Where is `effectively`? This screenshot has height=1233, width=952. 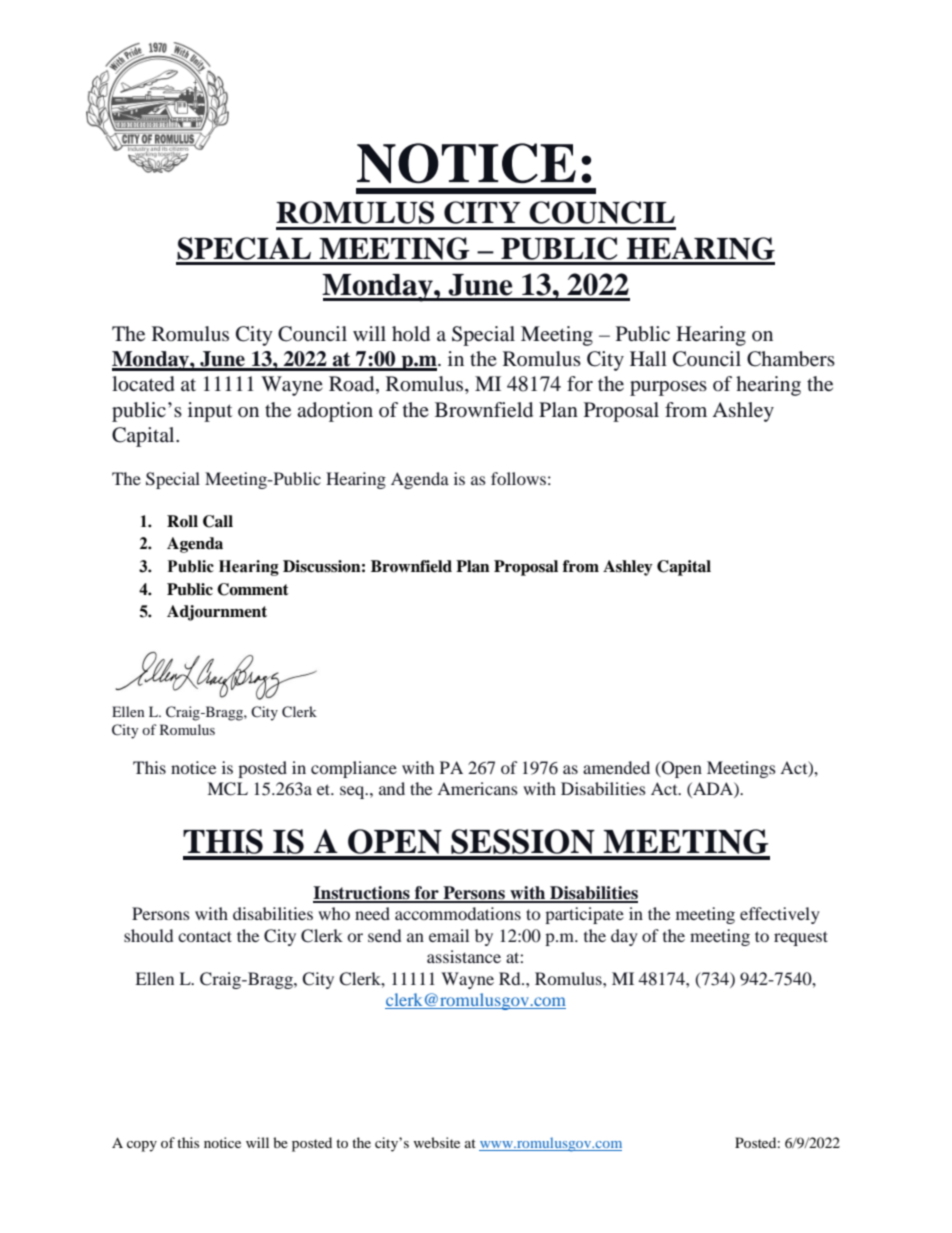 effectively is located at coordinates (780, 915).
